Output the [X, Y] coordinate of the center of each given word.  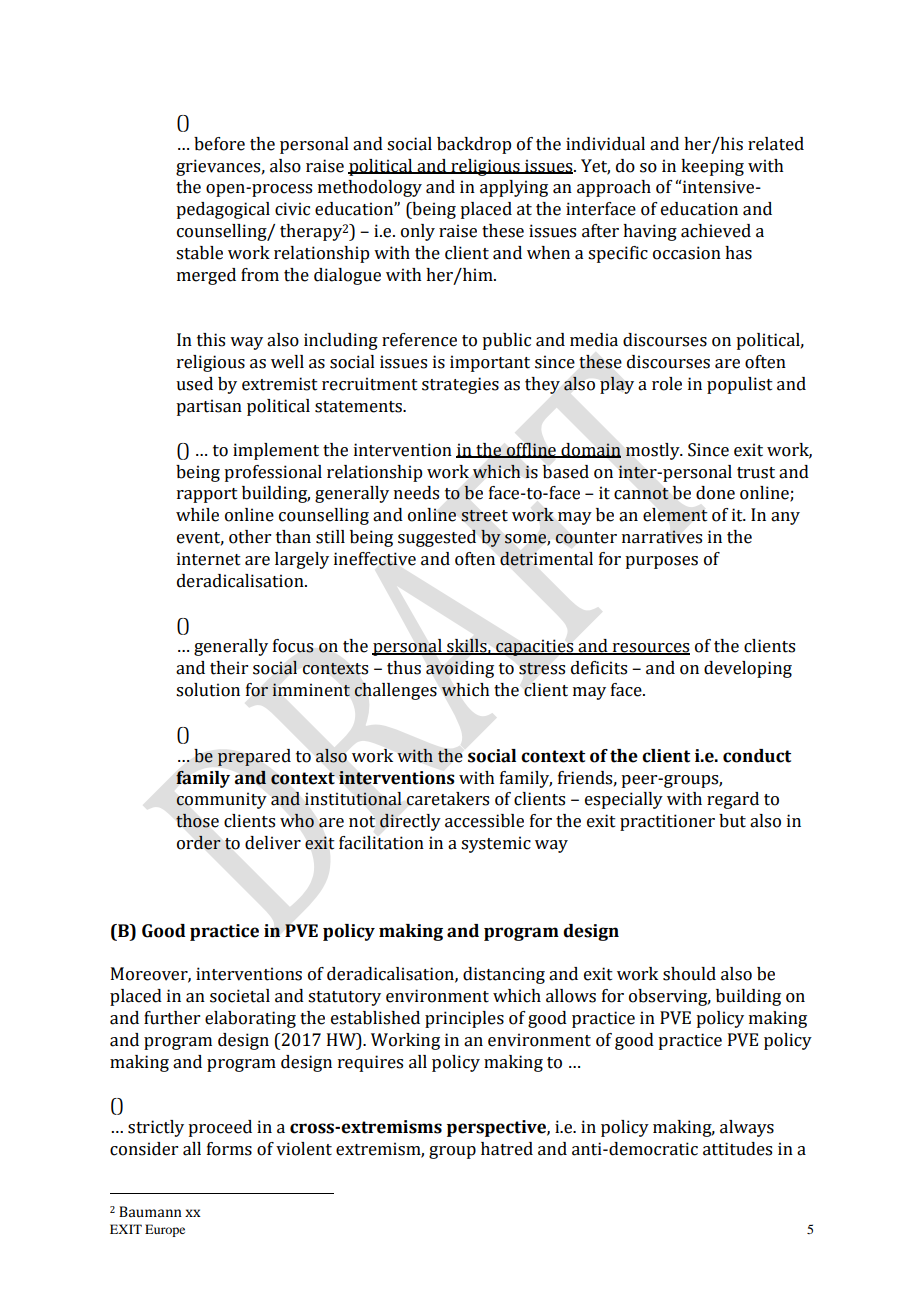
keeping [712, 167]
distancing [504, 975]
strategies [460, 385]
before [219, 144]
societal [240, 996]
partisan [209, 407]
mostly [654, 451]
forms [229, 1149]
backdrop [474, 145]
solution [208, 690]
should [689, 974]
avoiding [460, 669]
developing [748, 669]
